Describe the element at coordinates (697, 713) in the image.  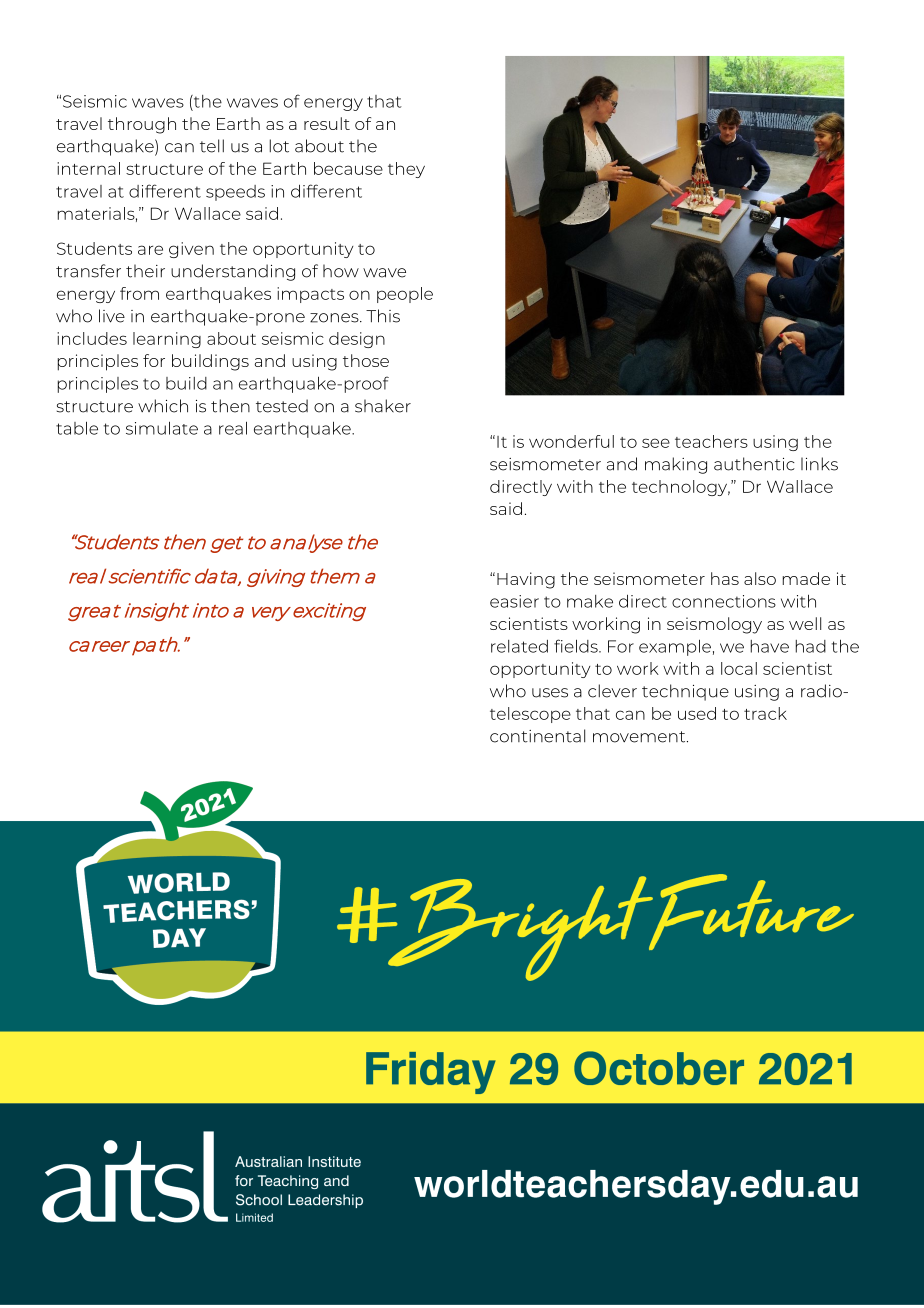
I see `used` at that location.
